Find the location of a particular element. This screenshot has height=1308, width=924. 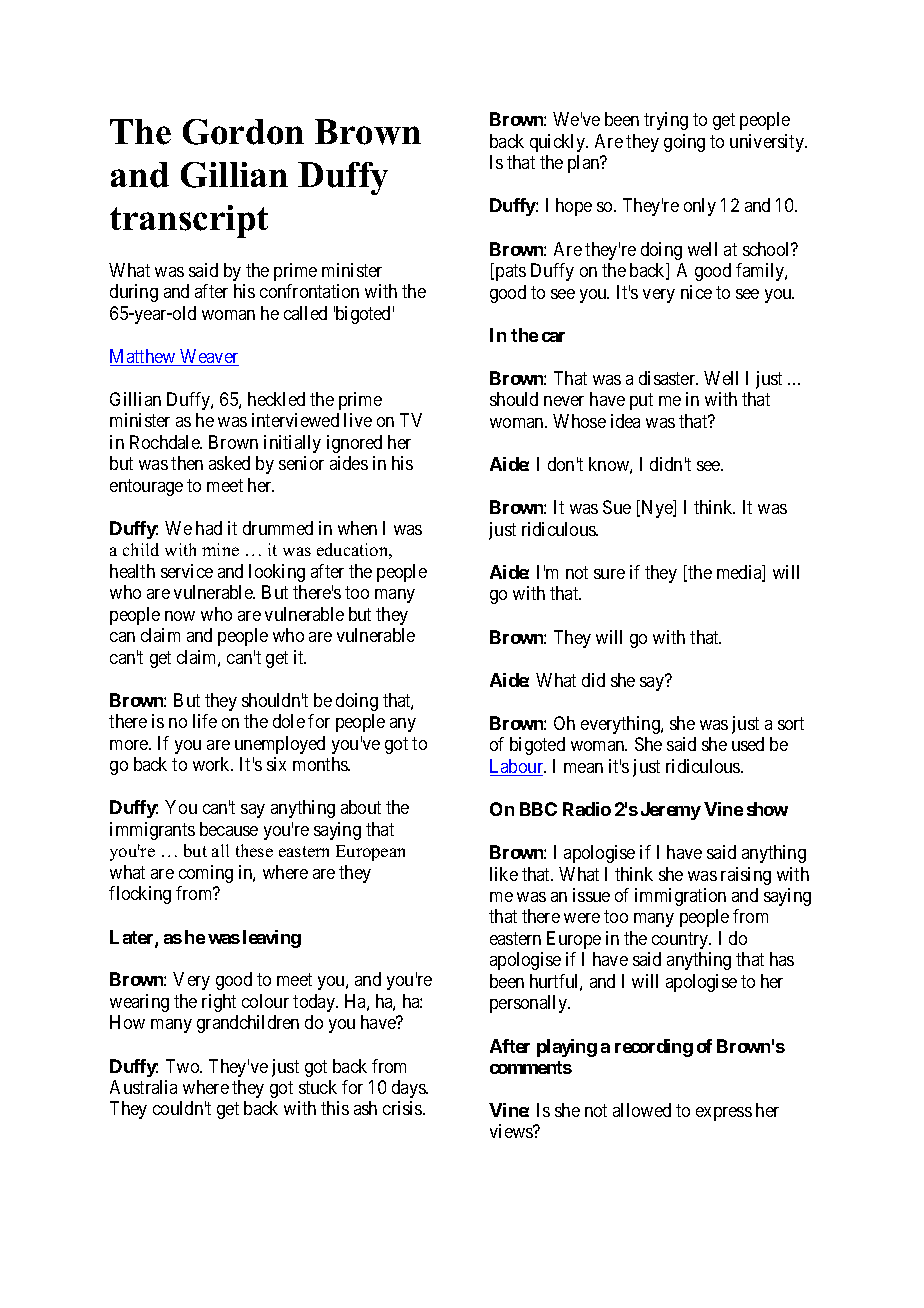

raising is located at coordinates (746, 876).
